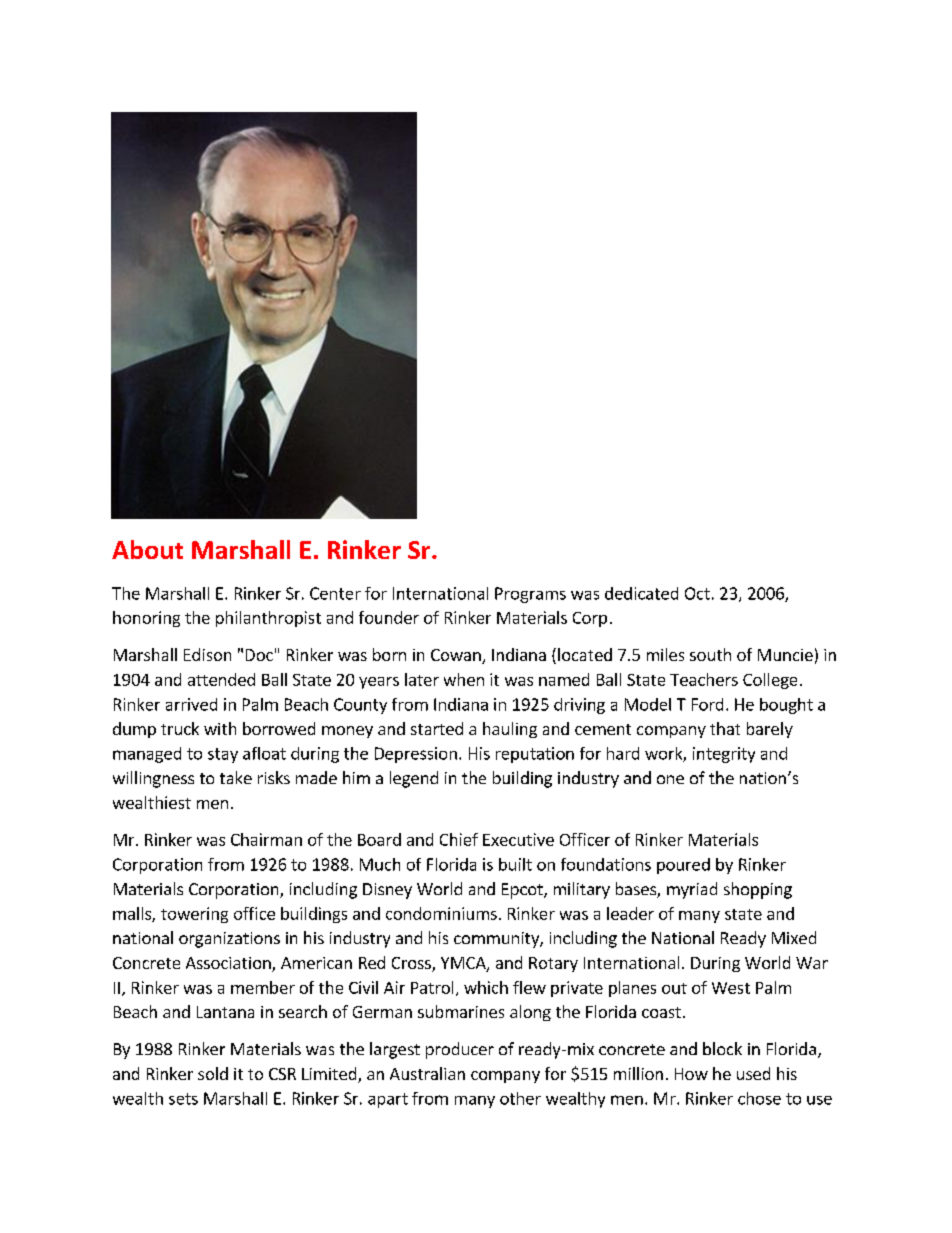 The width and height of the page is (952, 1233). What do you see at coordinates (459, 839) in the page?
I see `Chief` at bounding box center [459, 839].
